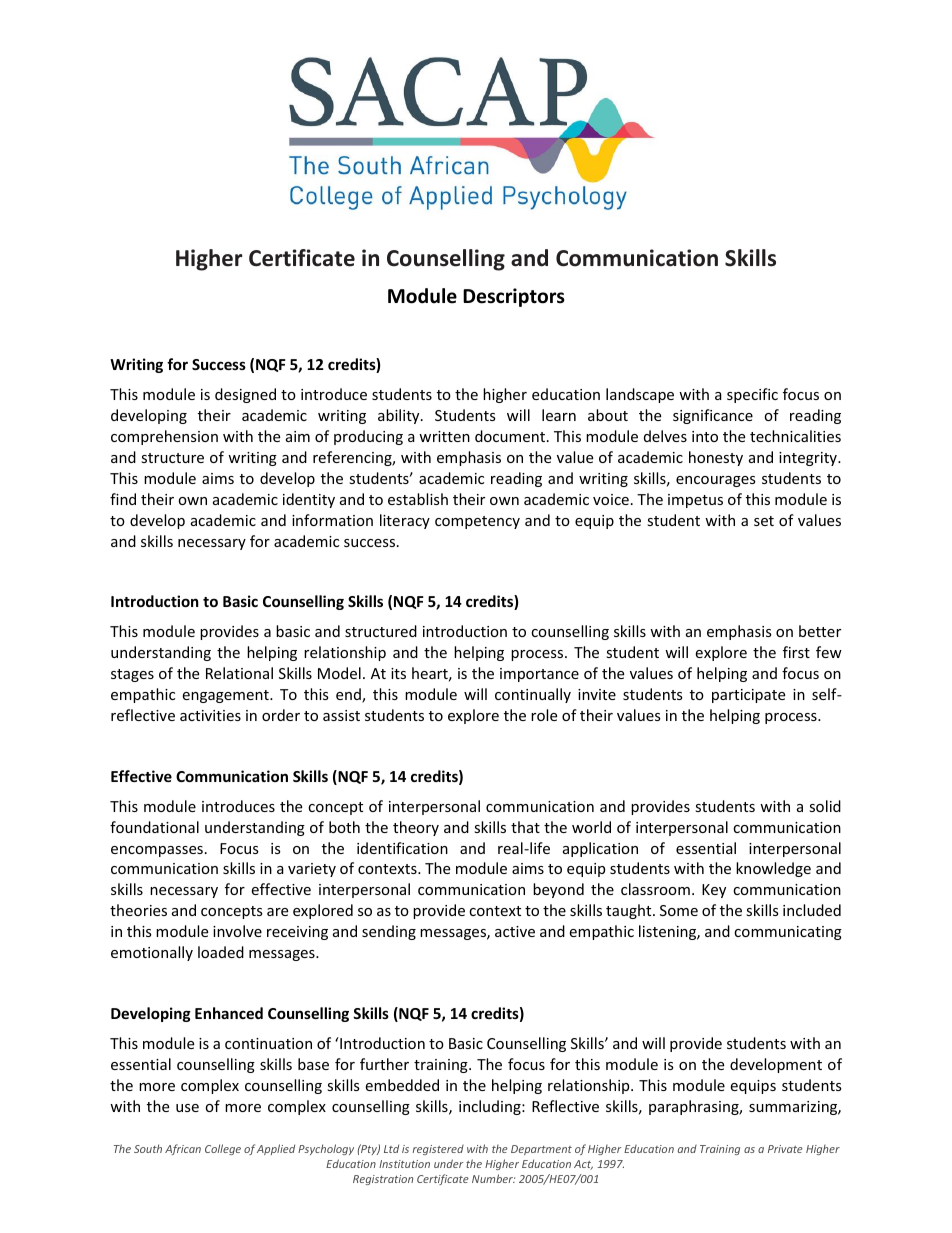 The width and height of the document is (952, 1233). What do you see at coordinates (544, 715) in the document?
I see `role` at bounding box center [544, 715].
